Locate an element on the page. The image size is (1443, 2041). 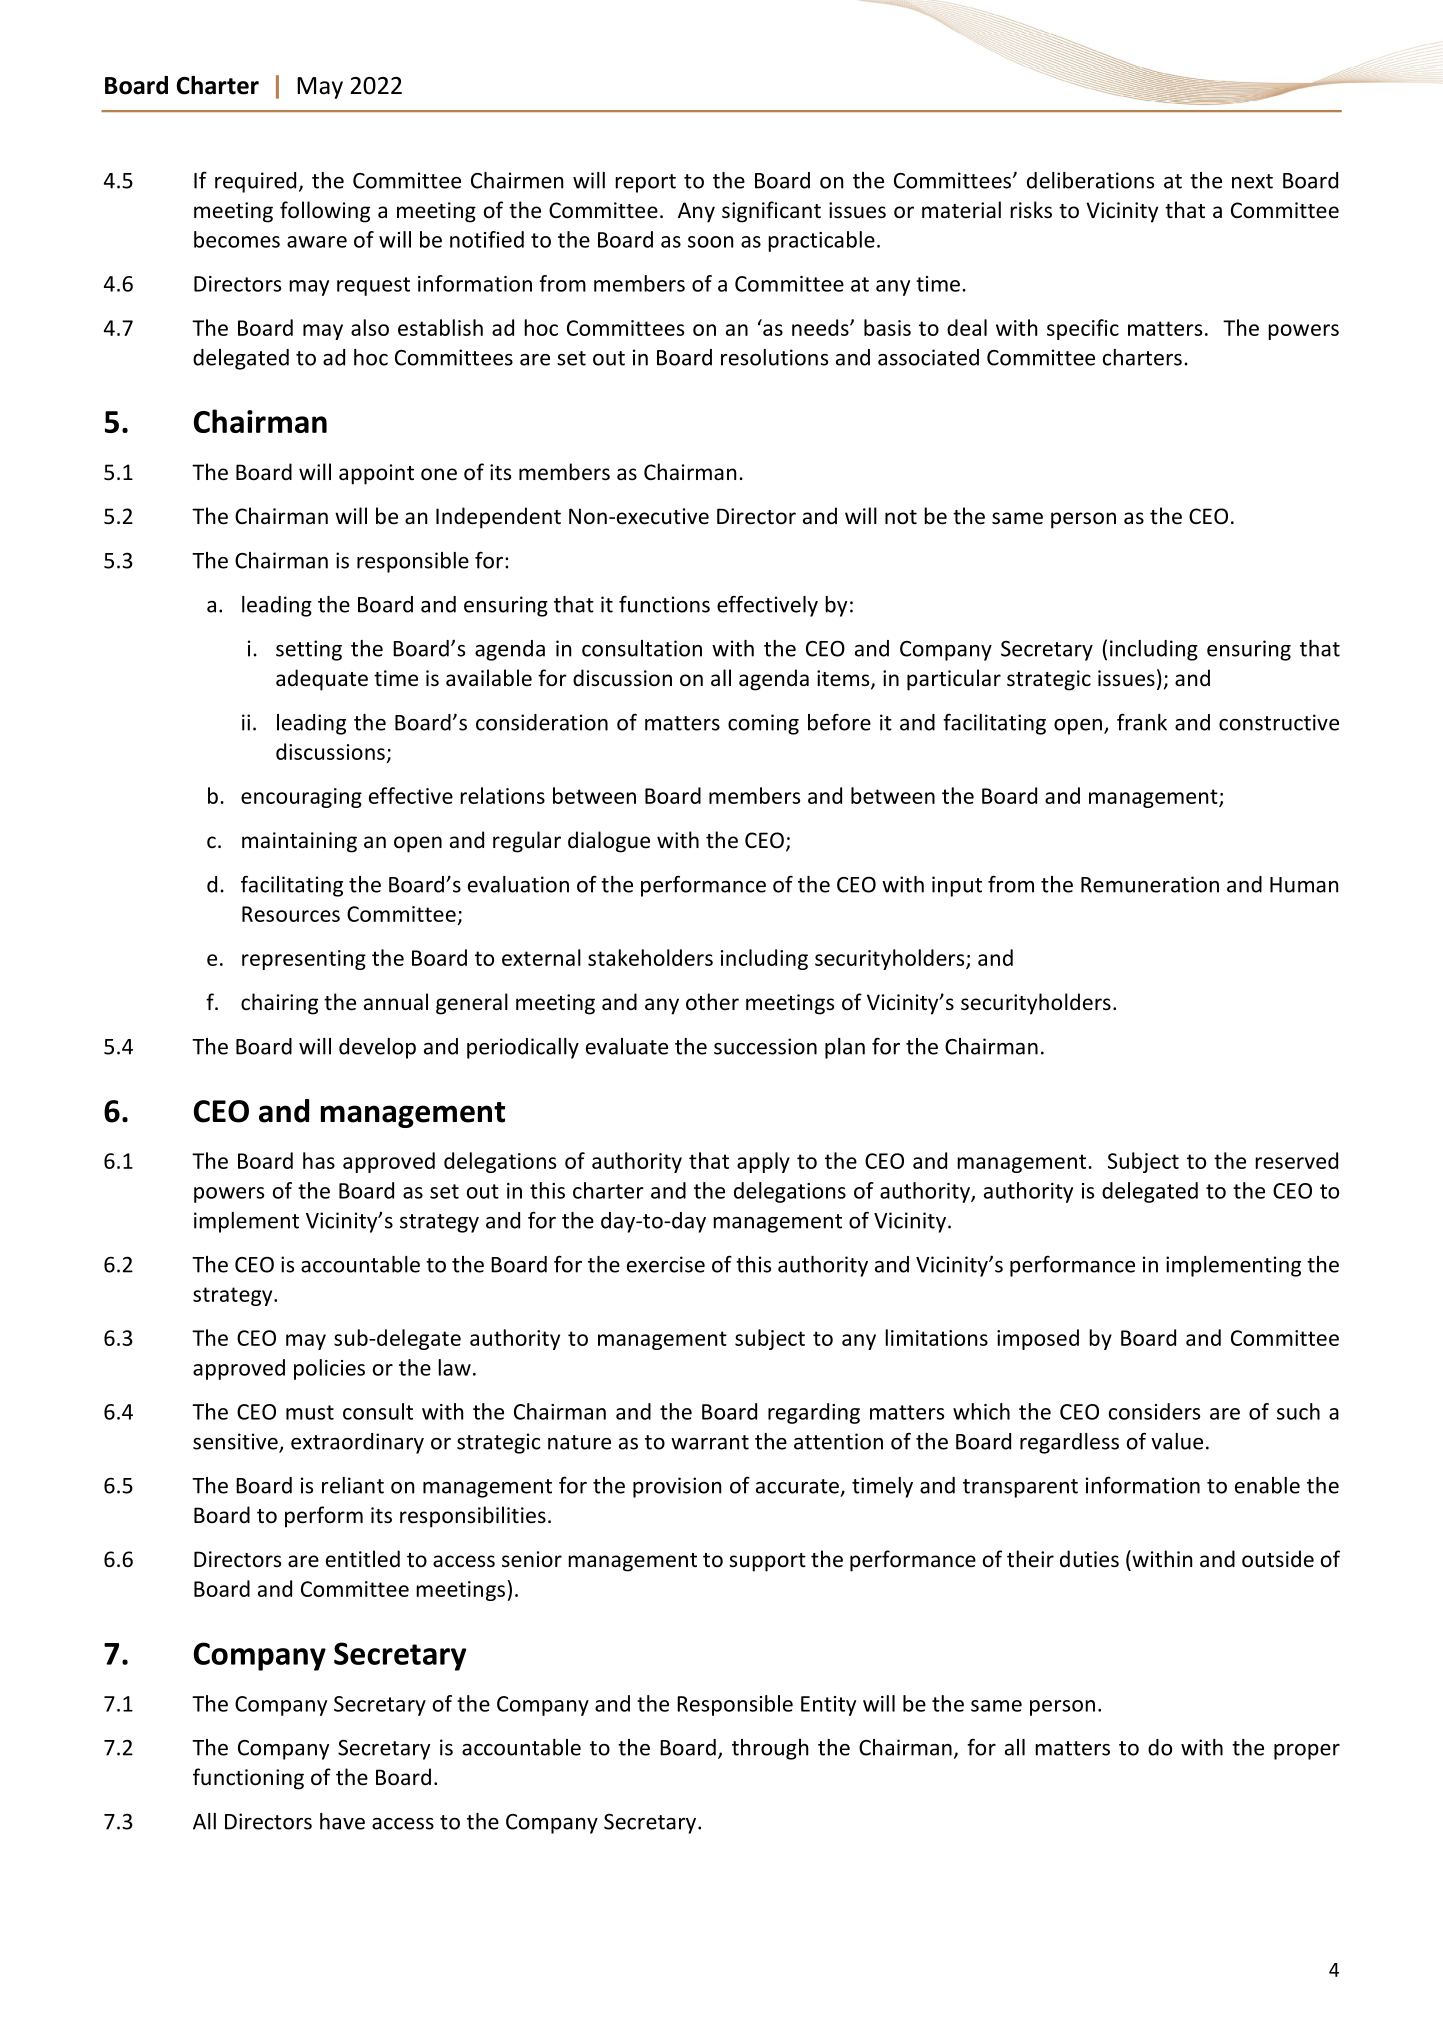
next is located at coordinates (1252, 181).
